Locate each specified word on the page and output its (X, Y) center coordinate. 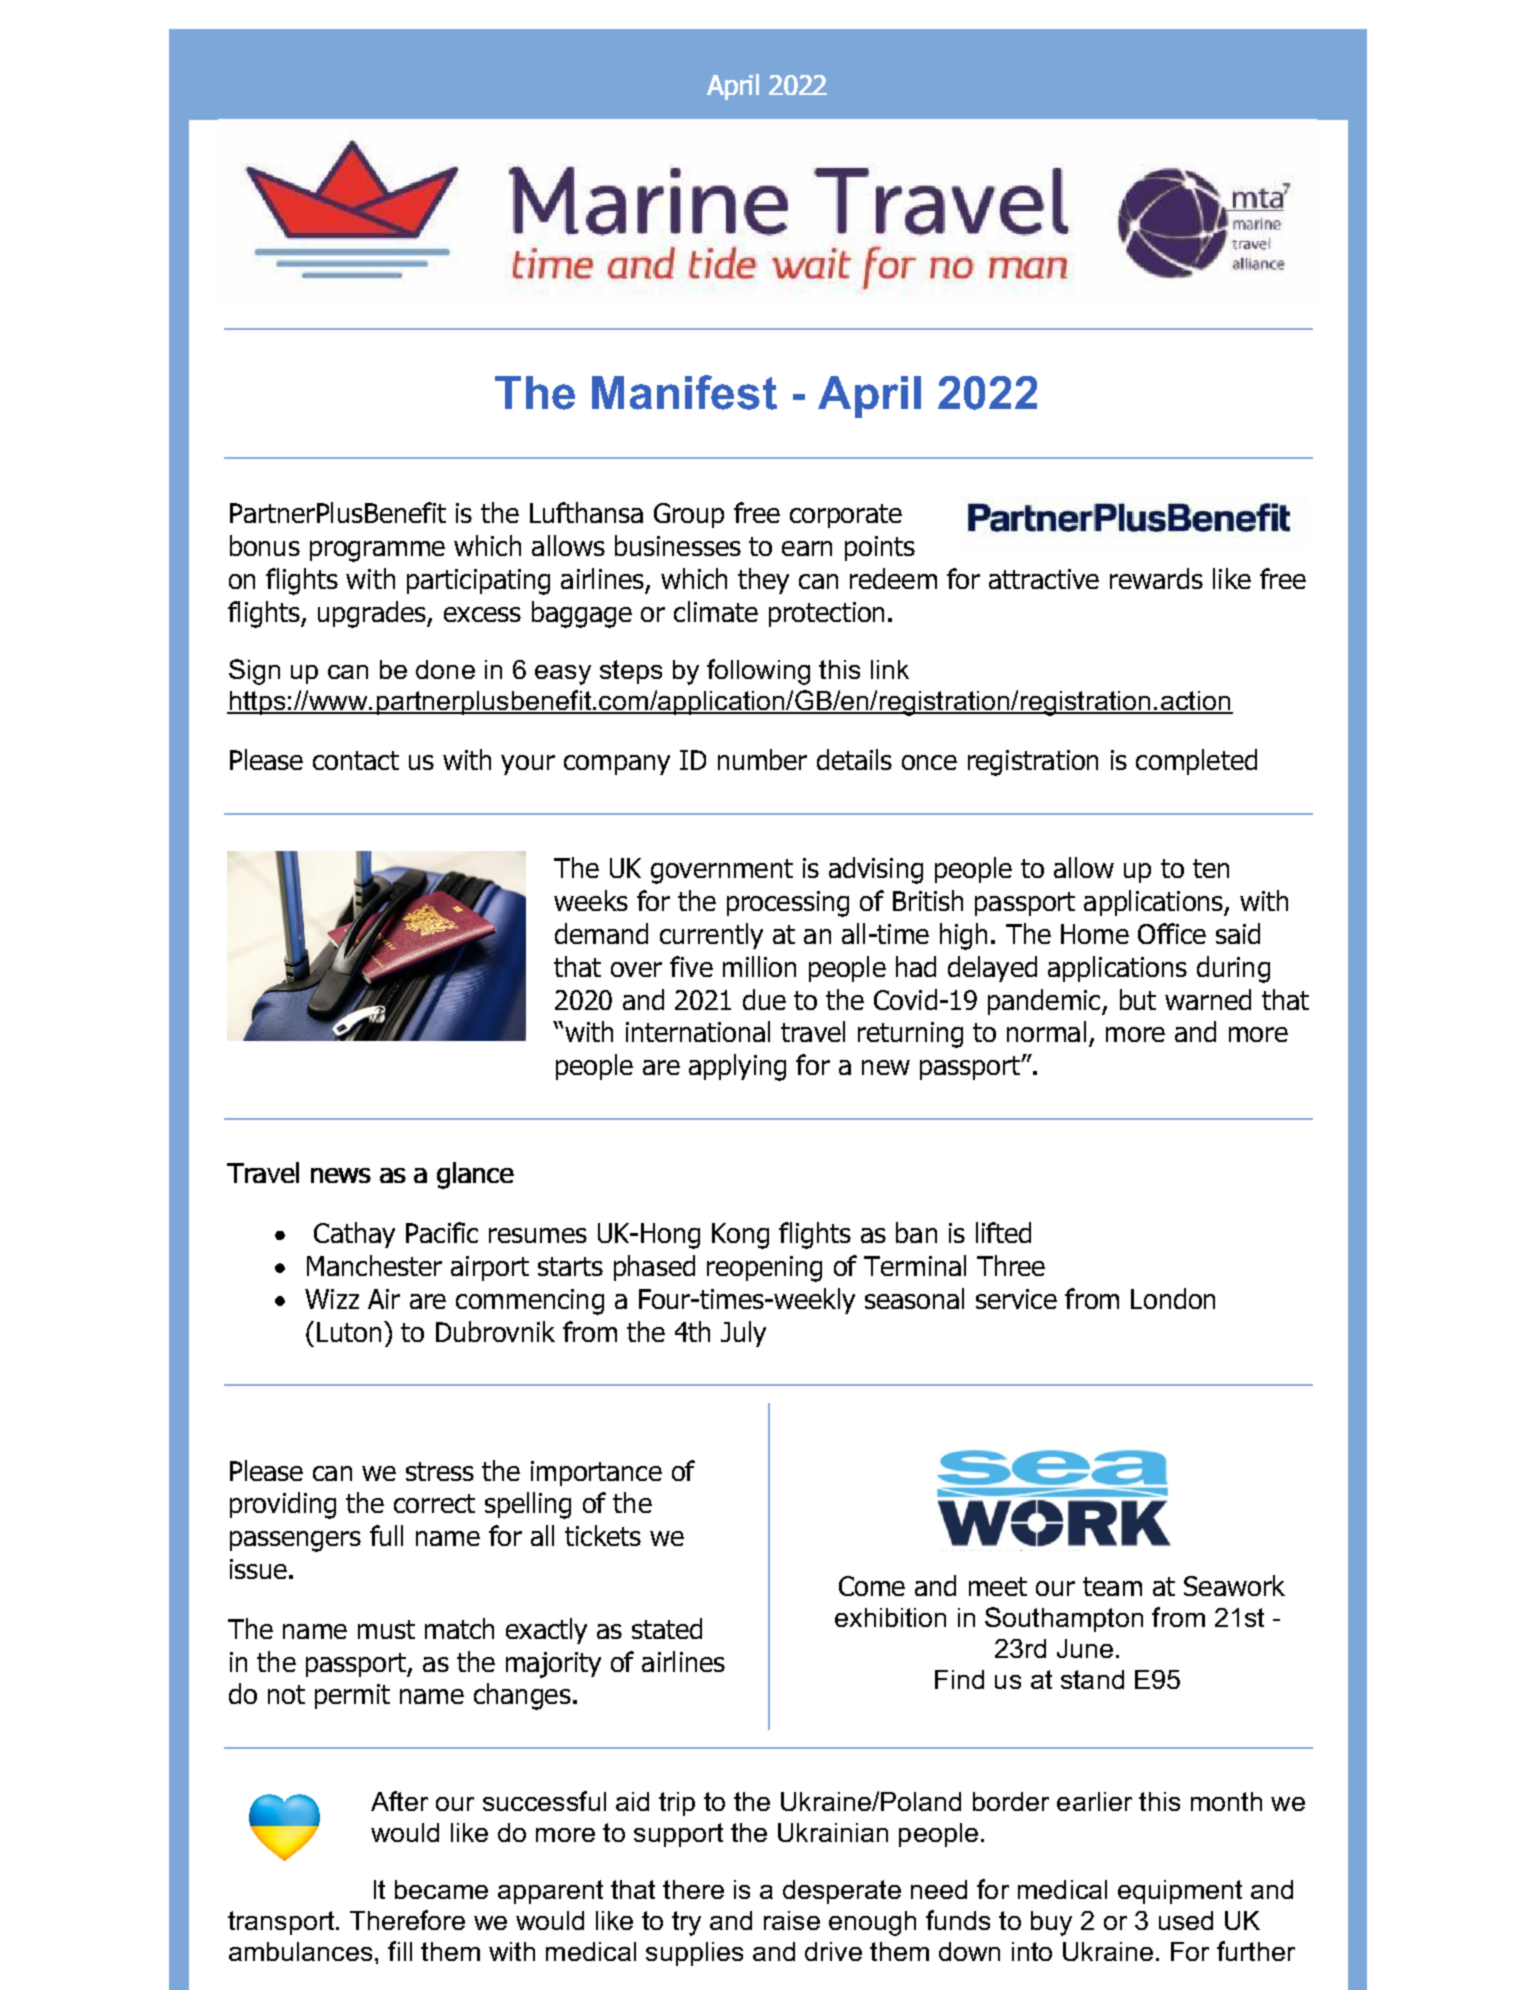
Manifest (684, 392)
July (743, 1334)
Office (1172, 933)
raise (792, 1920)
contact (356, 760)
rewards (1156, 578)
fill (400, 1951)
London (1173, 1298)
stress (440, 1471)
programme (377, 551)
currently (711, 936)
